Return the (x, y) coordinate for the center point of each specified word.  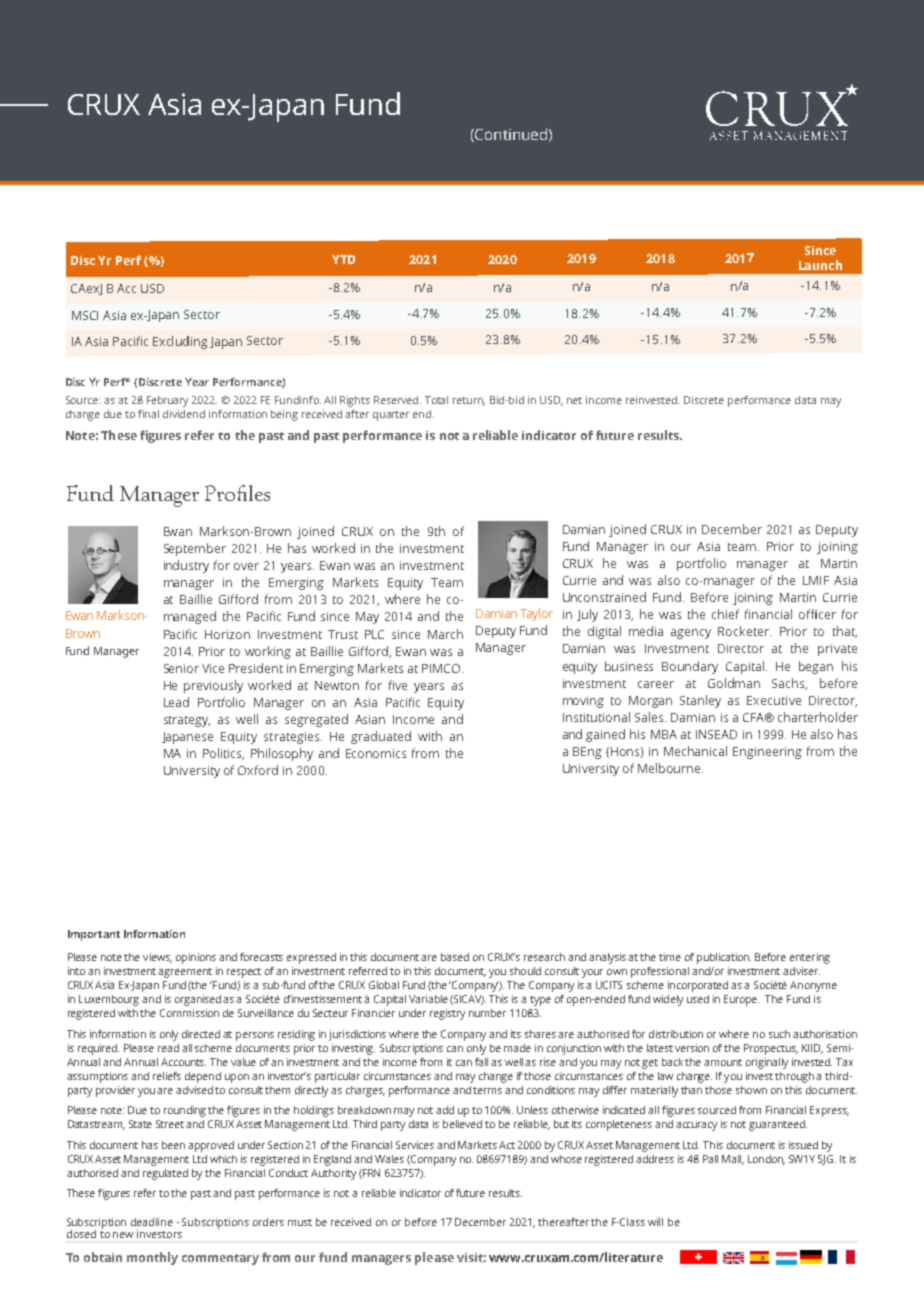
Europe (741, 1000)
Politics (223, 754)
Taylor (536, 614)
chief (725, 614)
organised (198, 1000)
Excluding (180, 342)
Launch (820, 265)
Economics (376, 753)
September (195, 549)
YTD (343, 259)
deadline (152, 1222)
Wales (389, 1159)
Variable (428, 999)
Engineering (767, 753)
